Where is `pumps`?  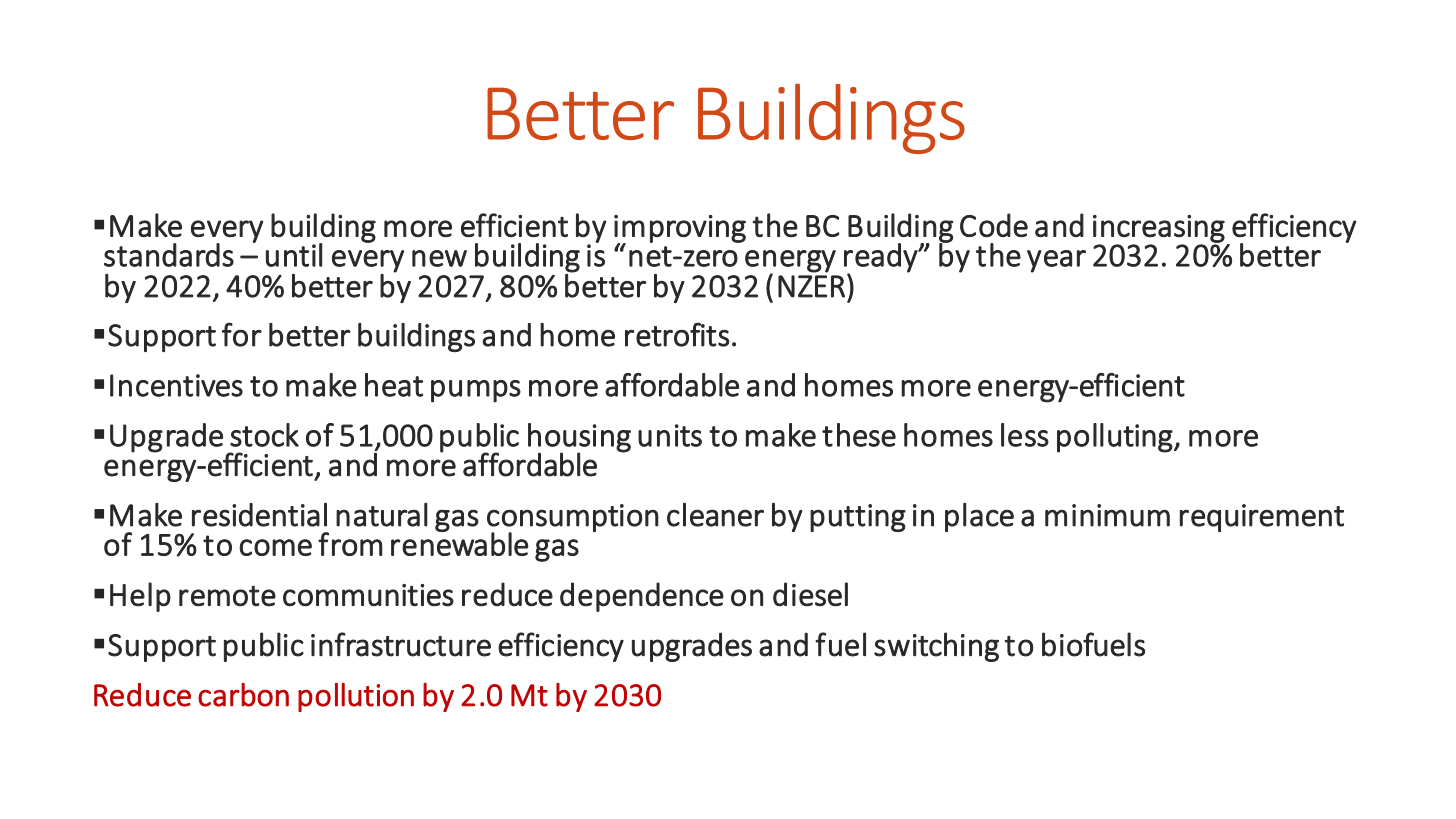 pumps is located at coordinates (476, 391).
